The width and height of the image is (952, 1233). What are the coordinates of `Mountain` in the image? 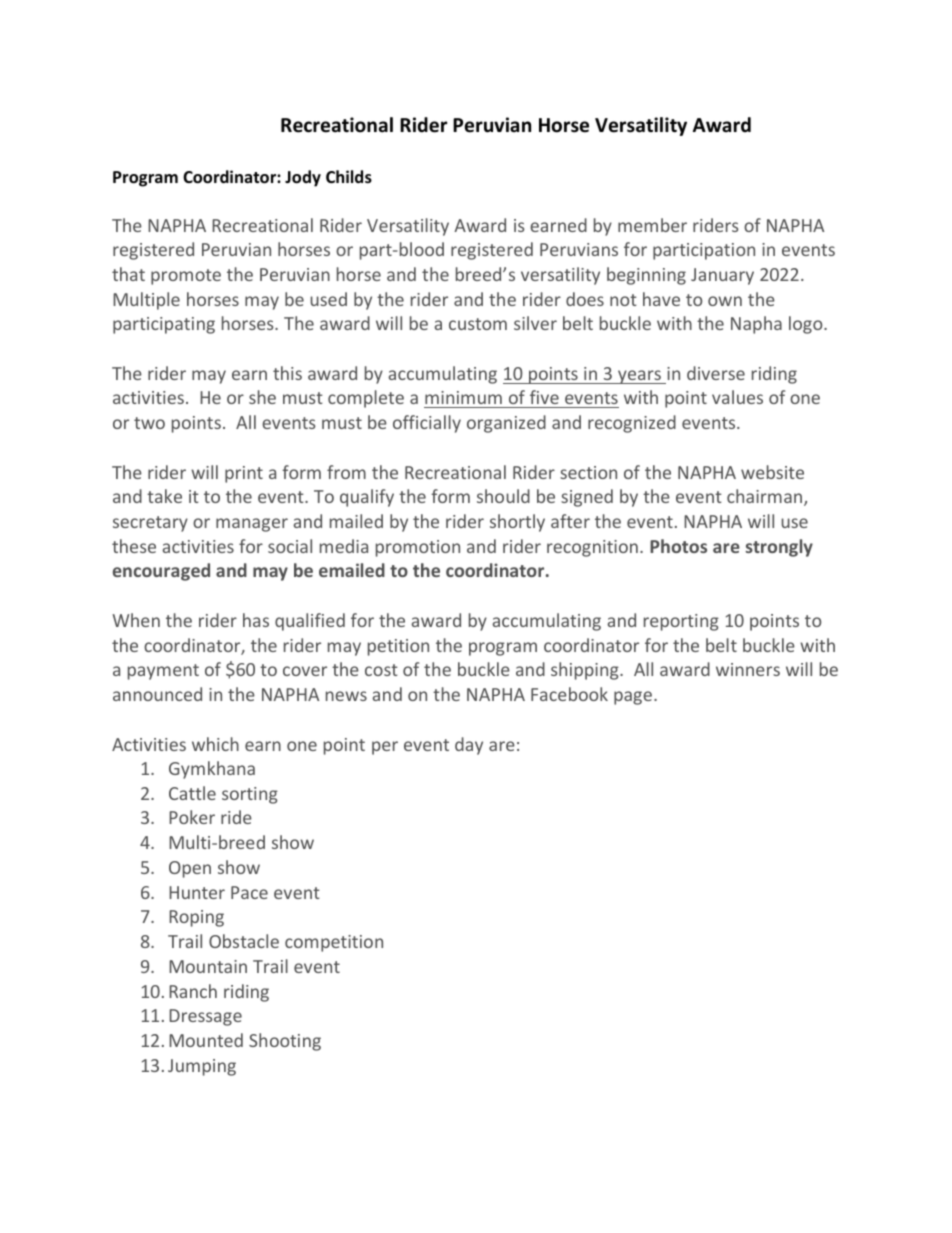 It's located at (208, 966).
